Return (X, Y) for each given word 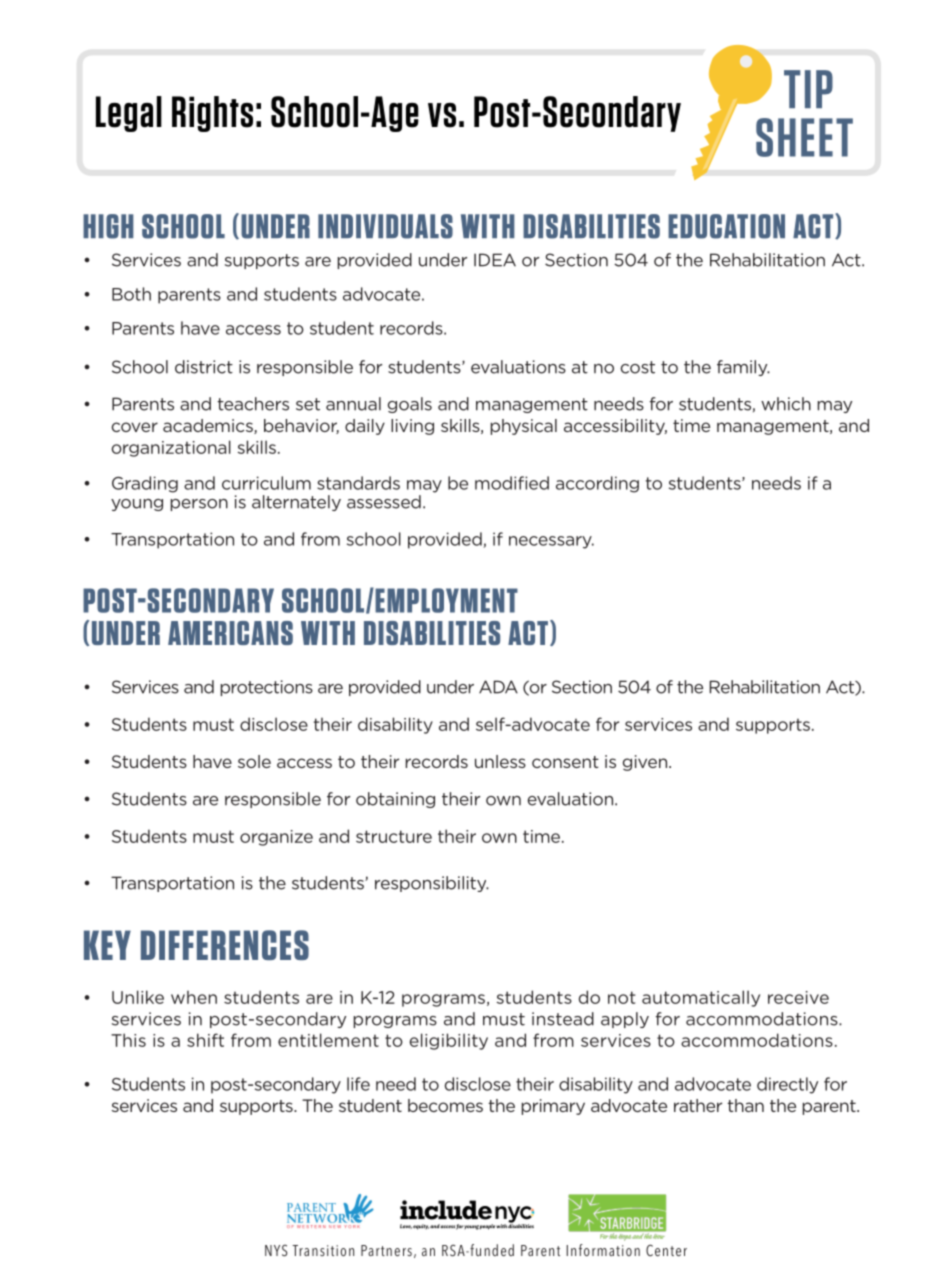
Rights (212, 114)
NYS (276, 1251)
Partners (386, 1250)
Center (666, 1250)
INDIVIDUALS (385, 226)
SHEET (804, 137)
